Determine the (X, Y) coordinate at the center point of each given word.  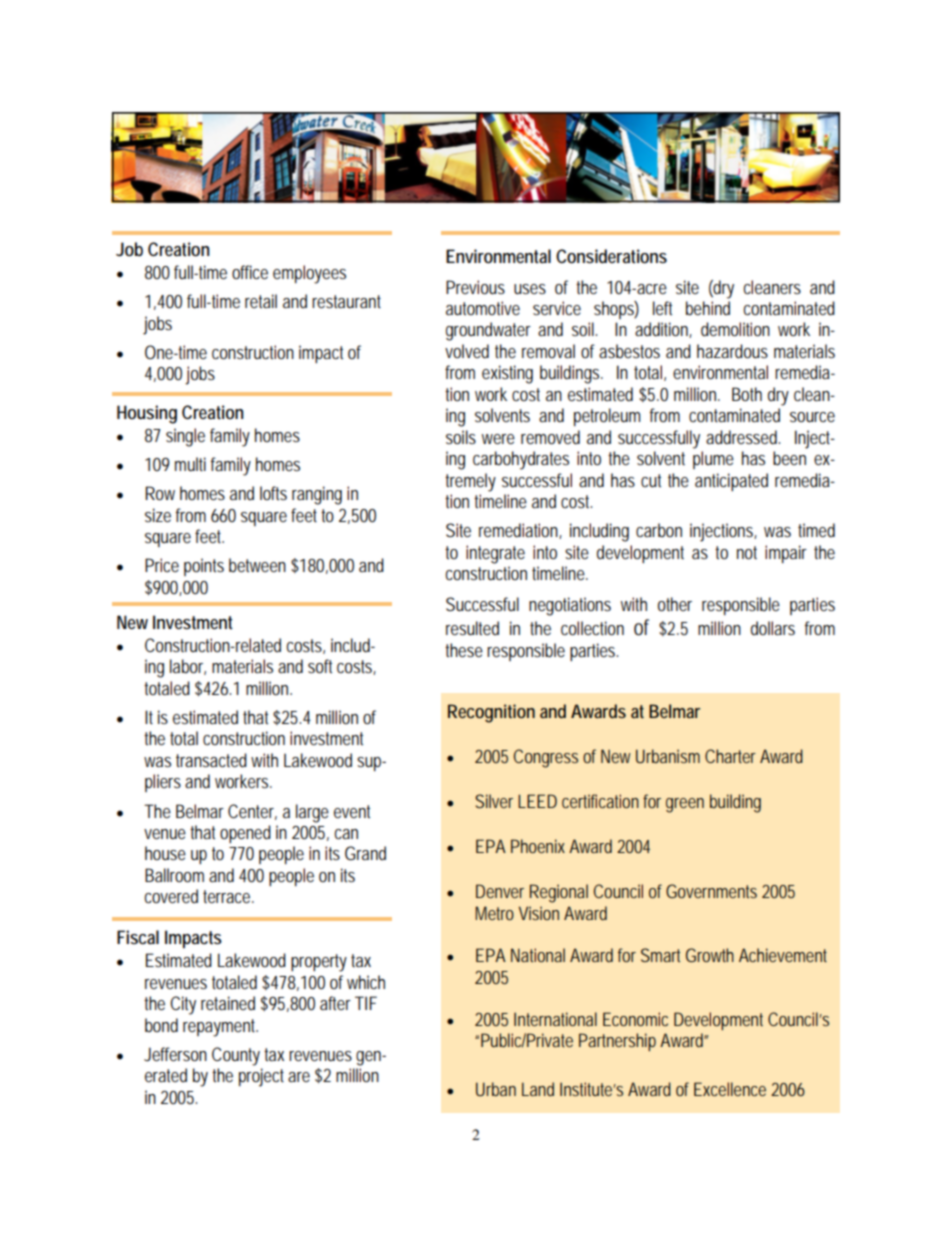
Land (538, 1089)
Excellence (730, 1089)
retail (261, 301)
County (236, 1056)
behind (708, 308)
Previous (475, 287)
